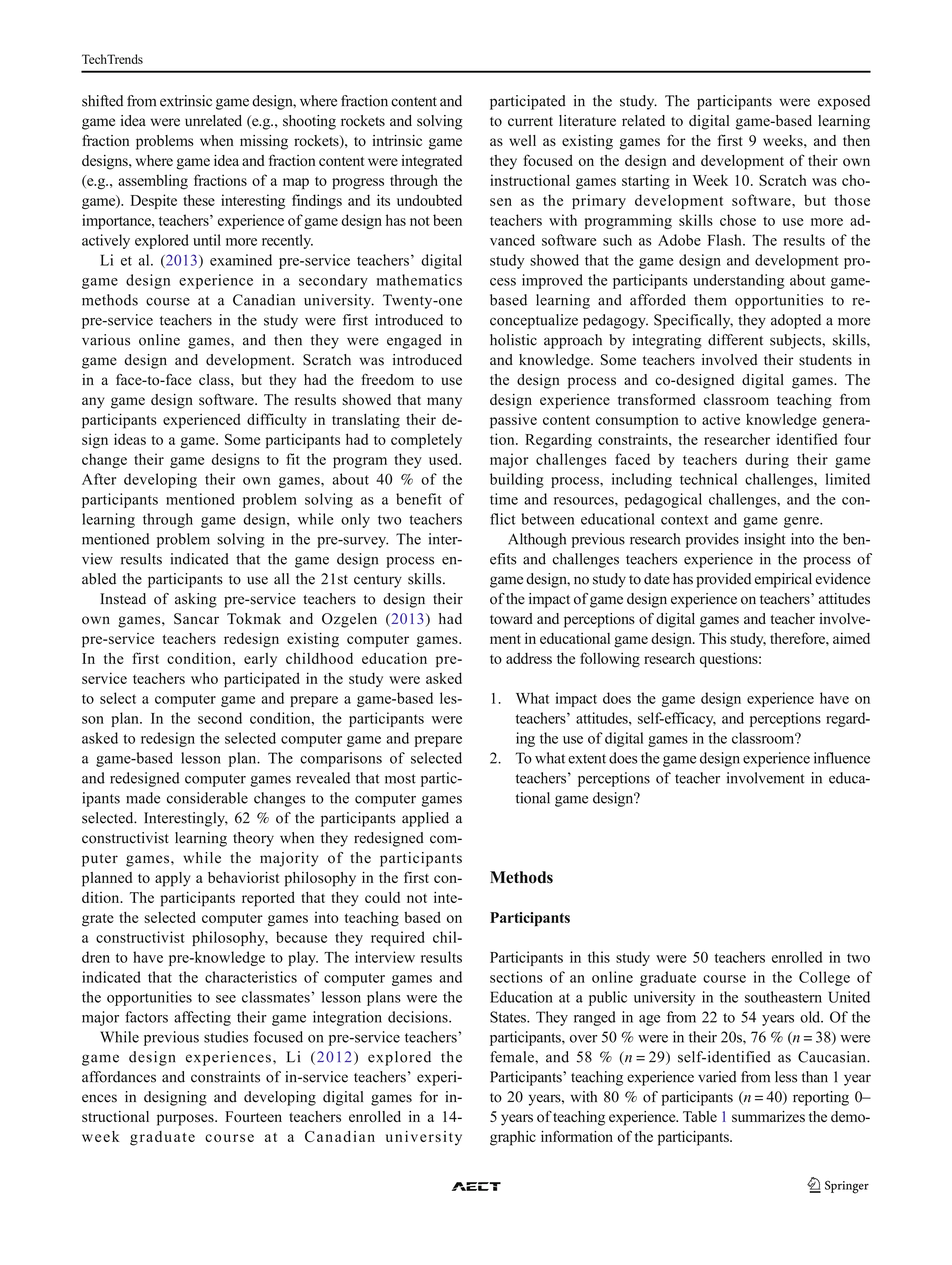 The image size is (952, 1265). What do you see at coordinates (207, 798) in the image?
I see `considerable` at bounding box center [207, 798].
